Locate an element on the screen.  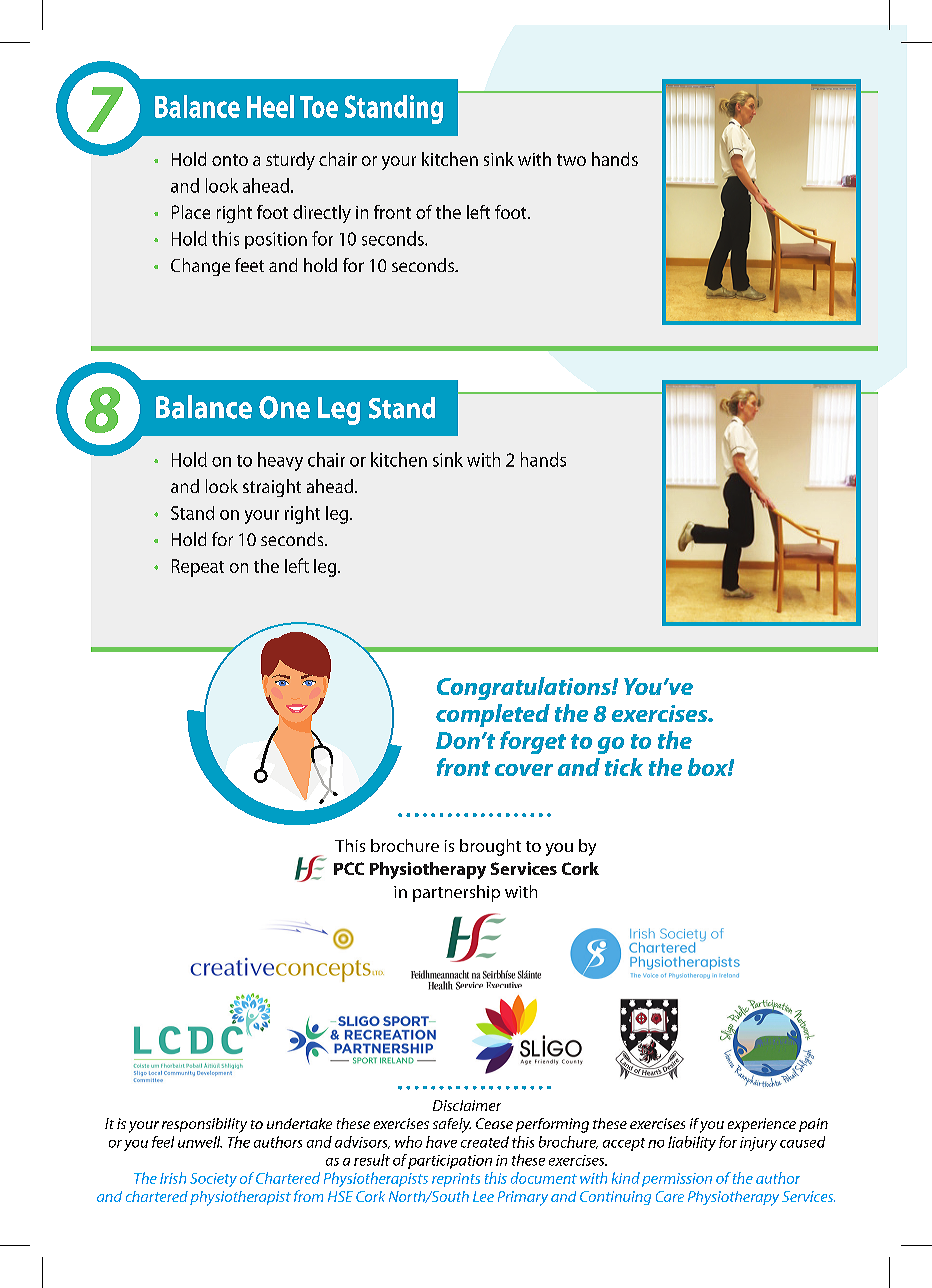
two is located at coordinates (571, 160).
